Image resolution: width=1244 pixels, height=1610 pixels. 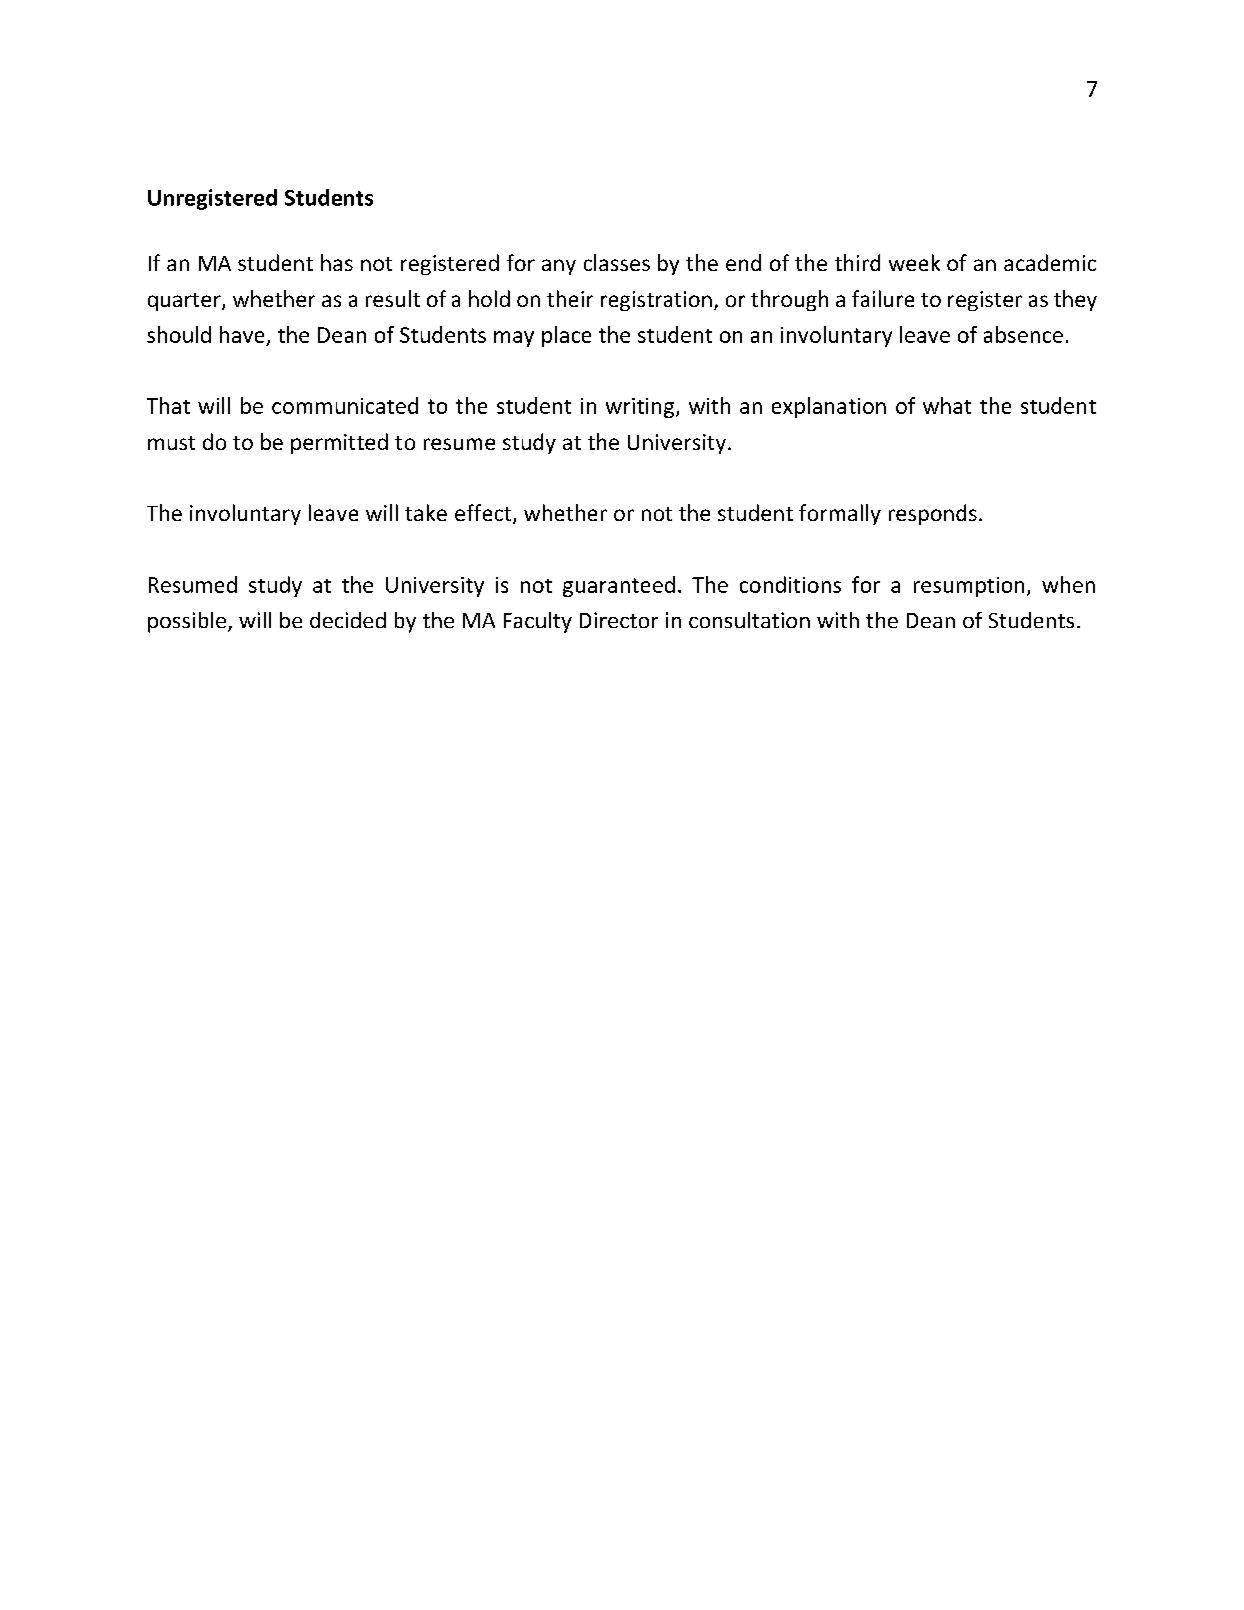 What do you see at coordinates (947, 405) in the page?
I see `what` at bounding box center [947, 405].
